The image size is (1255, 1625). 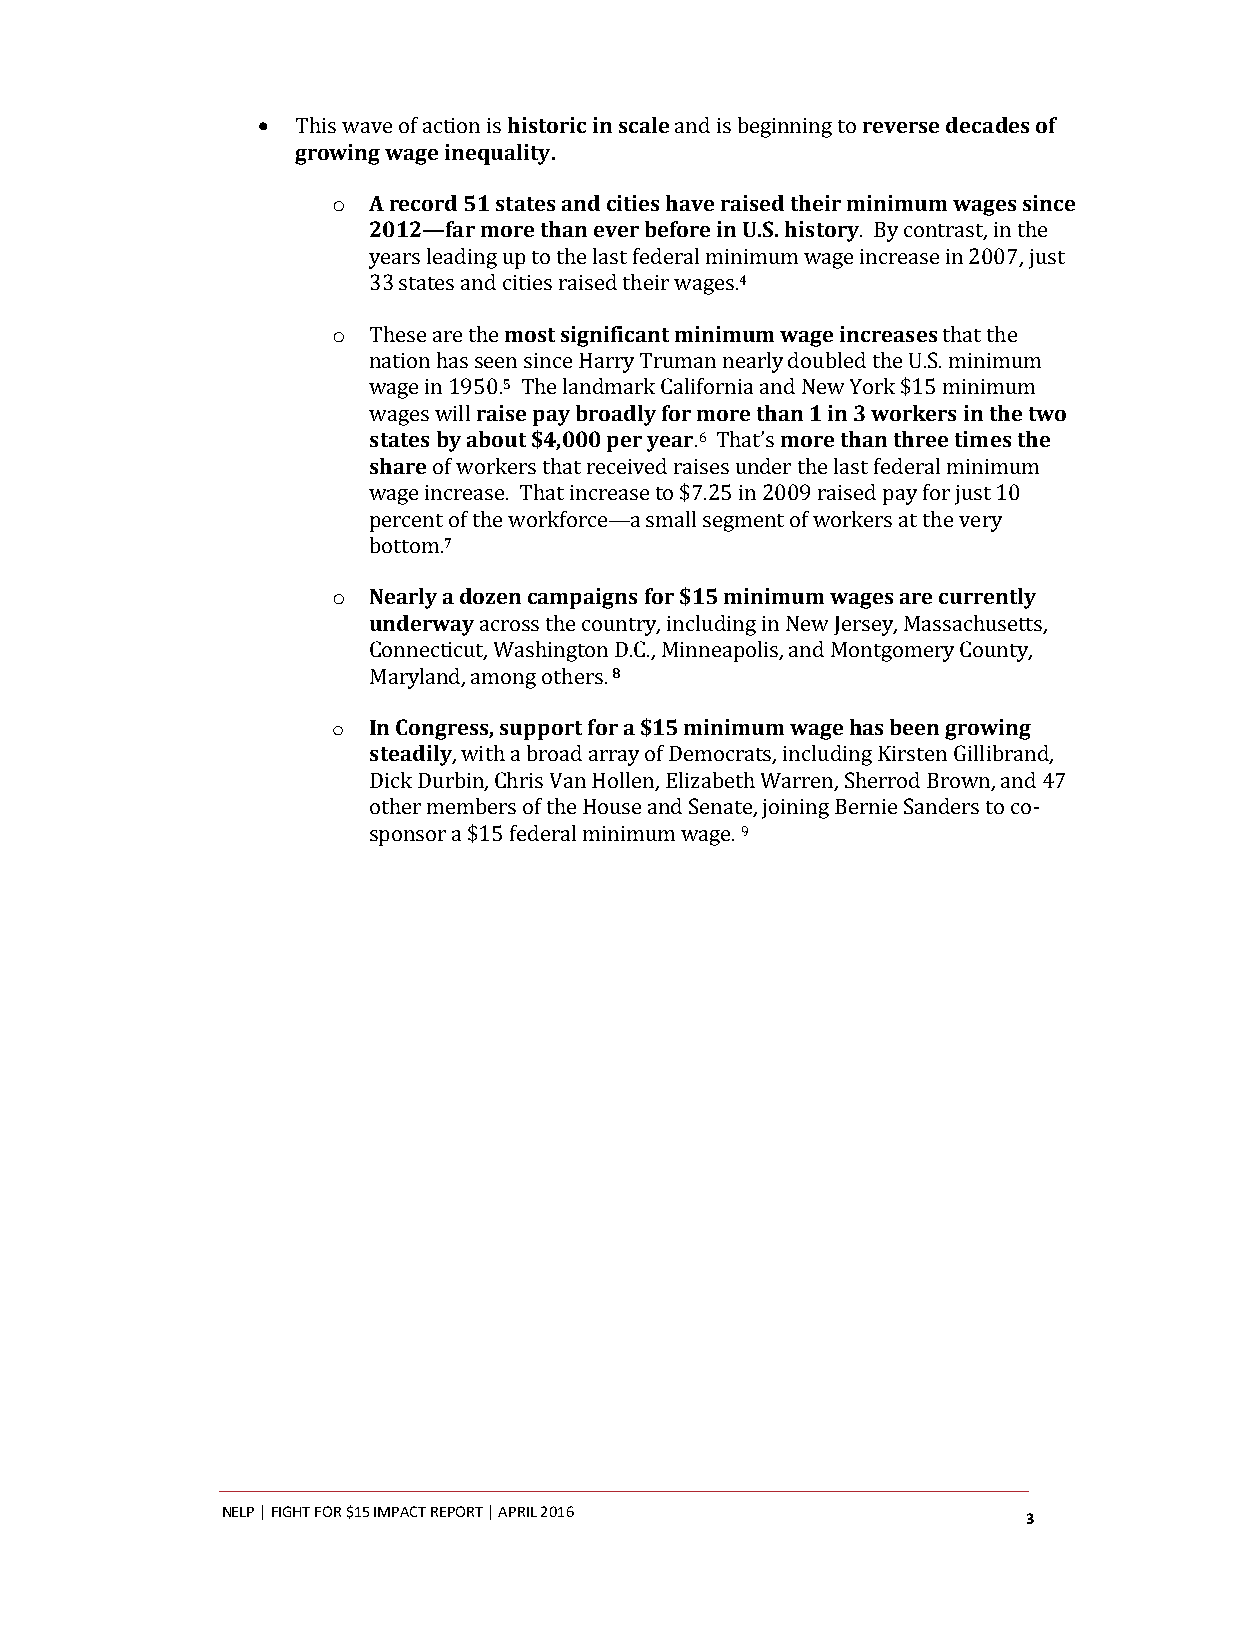 What do you see at coordinates (400, 1511) in the screenshot?
I see `IMPACT` at bounding box center [400, 1511].
